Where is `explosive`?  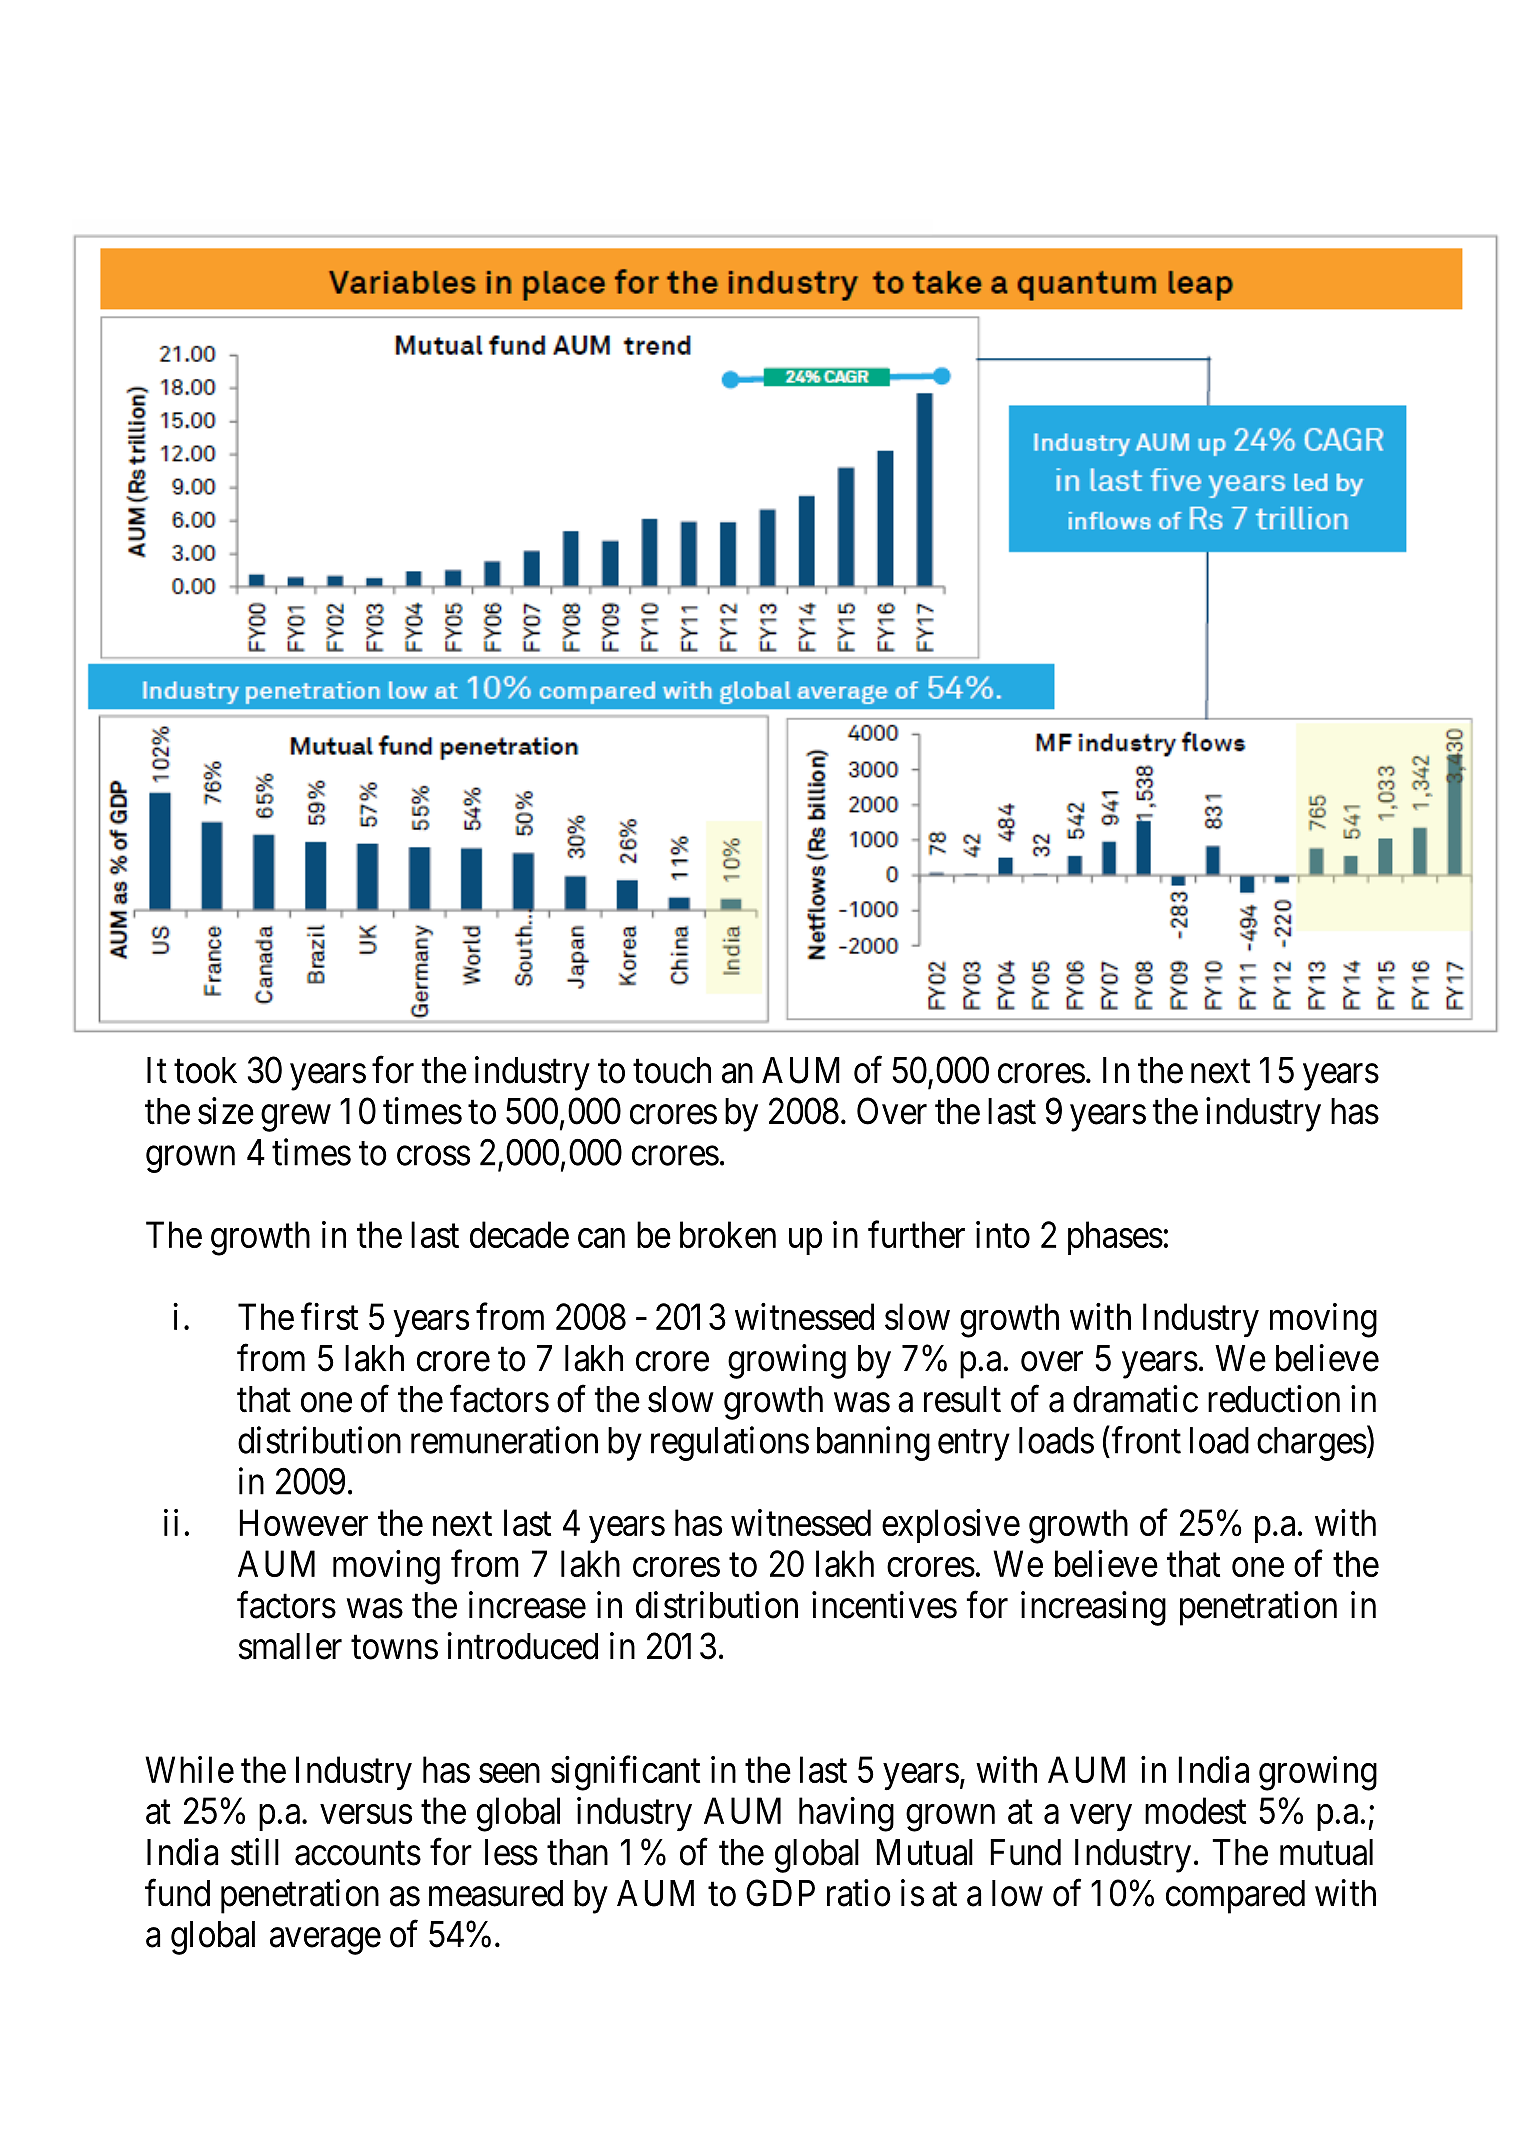 explosive is located at coordinates (951, 1526).
